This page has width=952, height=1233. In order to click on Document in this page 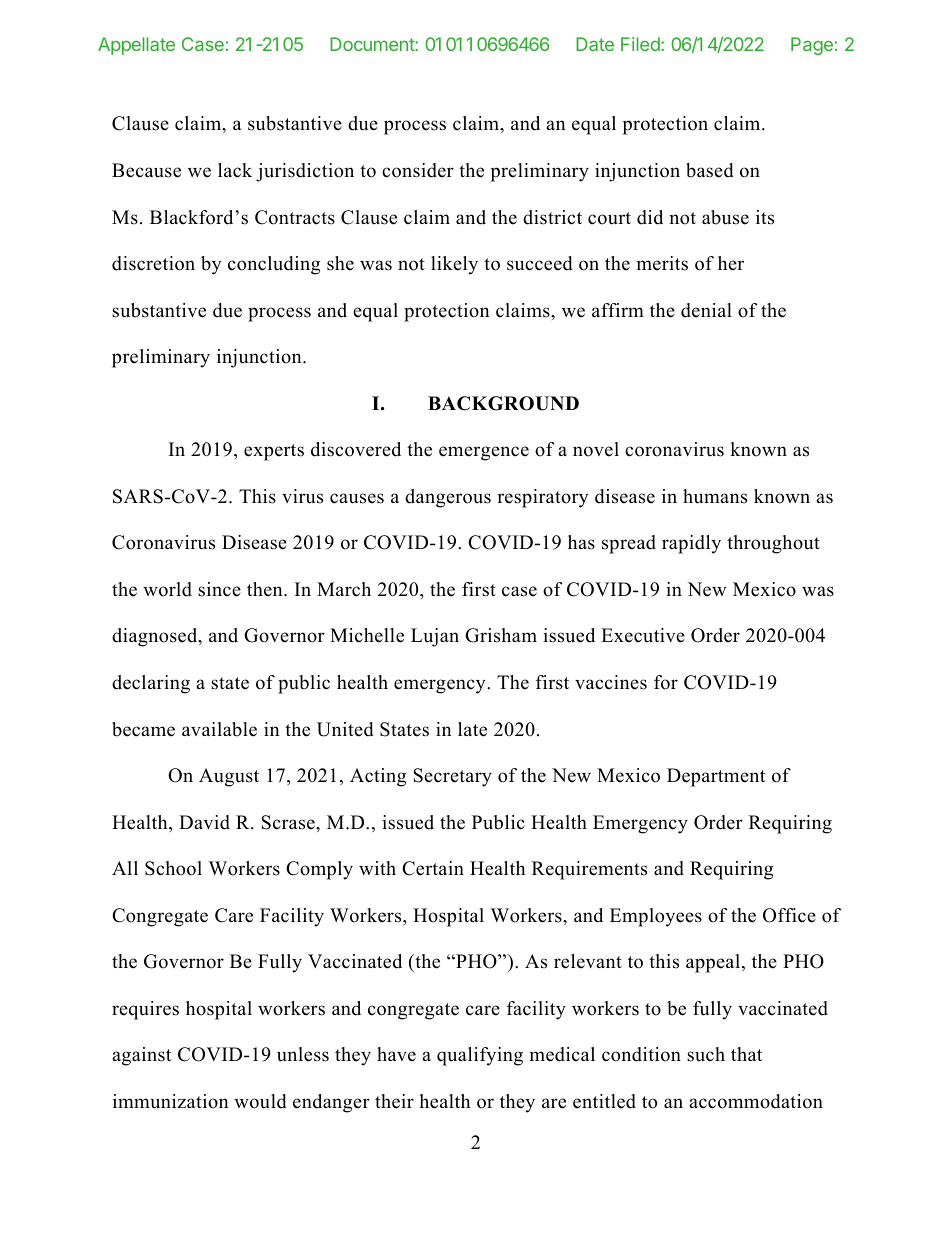, I will do `click(373, 44)`.
